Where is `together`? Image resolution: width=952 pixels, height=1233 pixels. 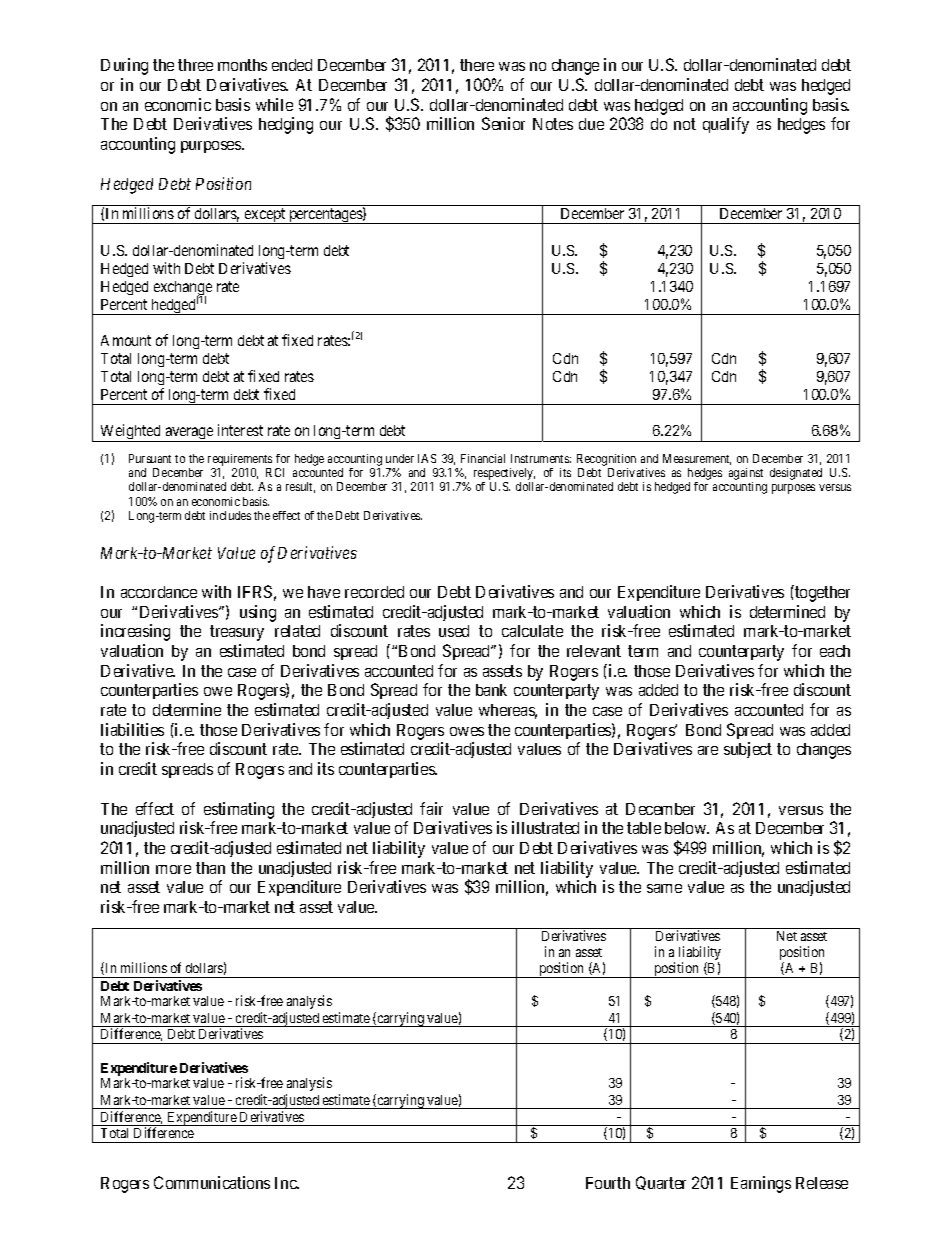
together is located at coordinates (821, 593).
